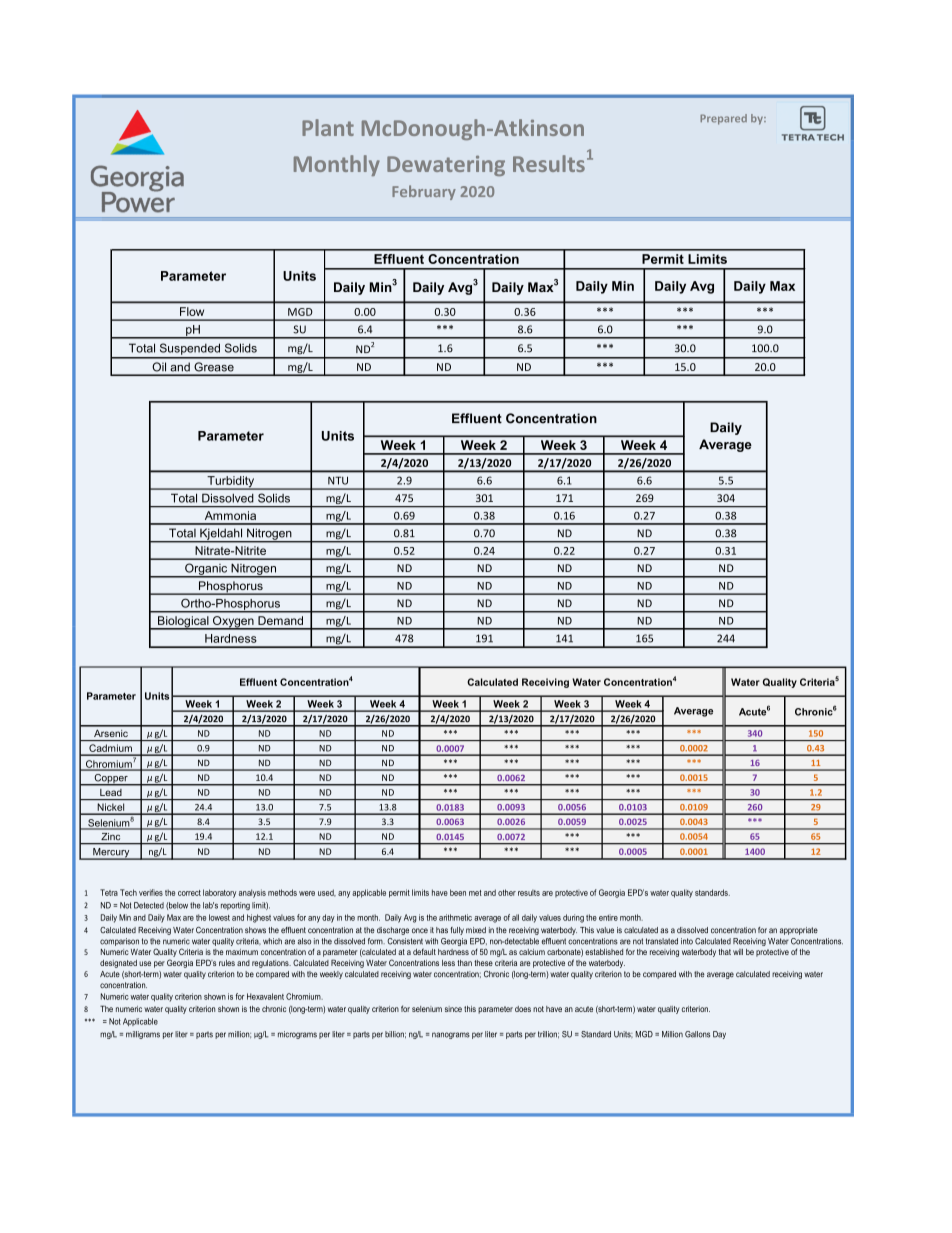 The image size is (952, 1233). What do you see at coordinates (424, 192) in the screenshot?
I see `February` at bounding box center [424, 192].
